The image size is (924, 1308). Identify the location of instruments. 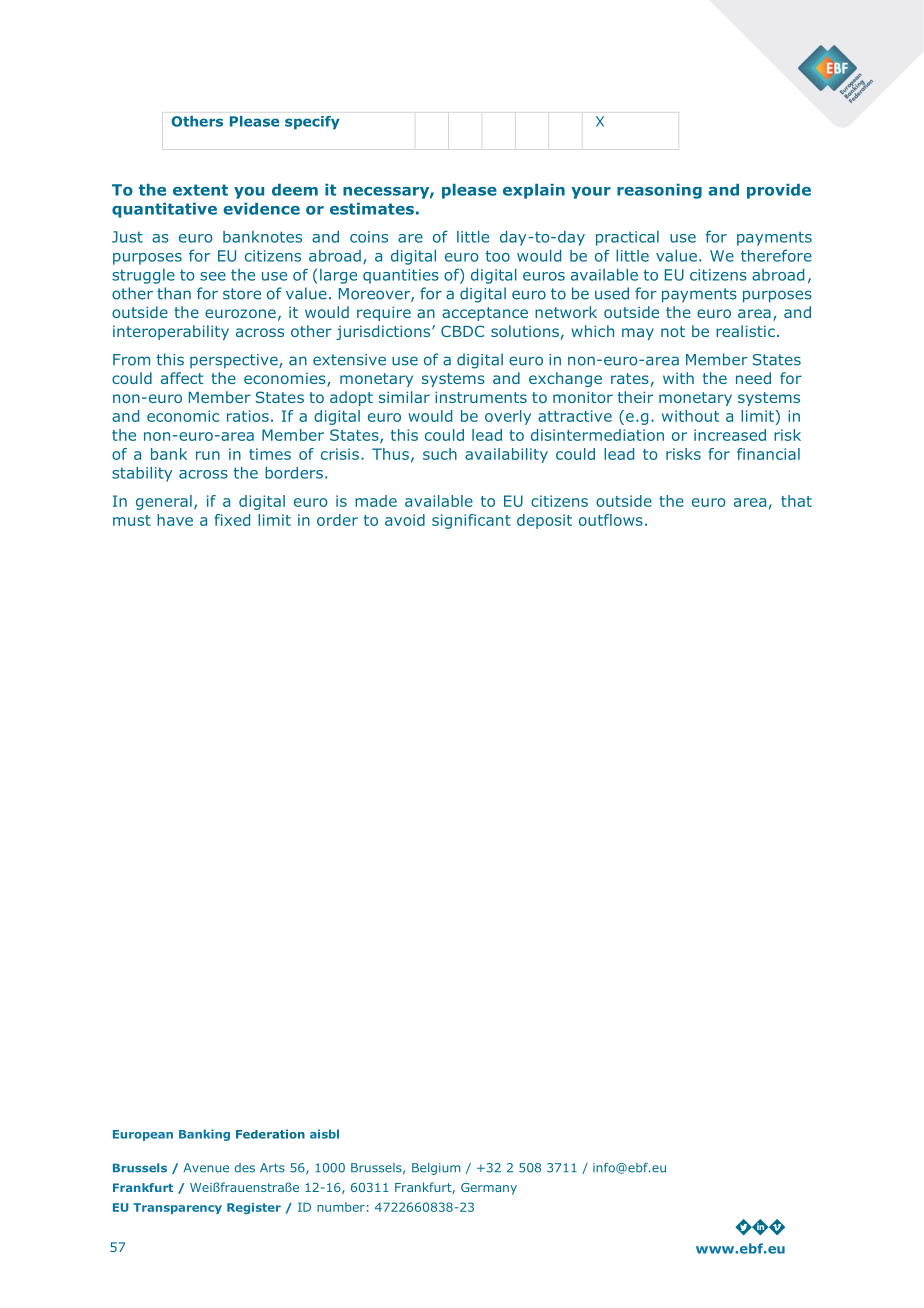
(481, 397).
